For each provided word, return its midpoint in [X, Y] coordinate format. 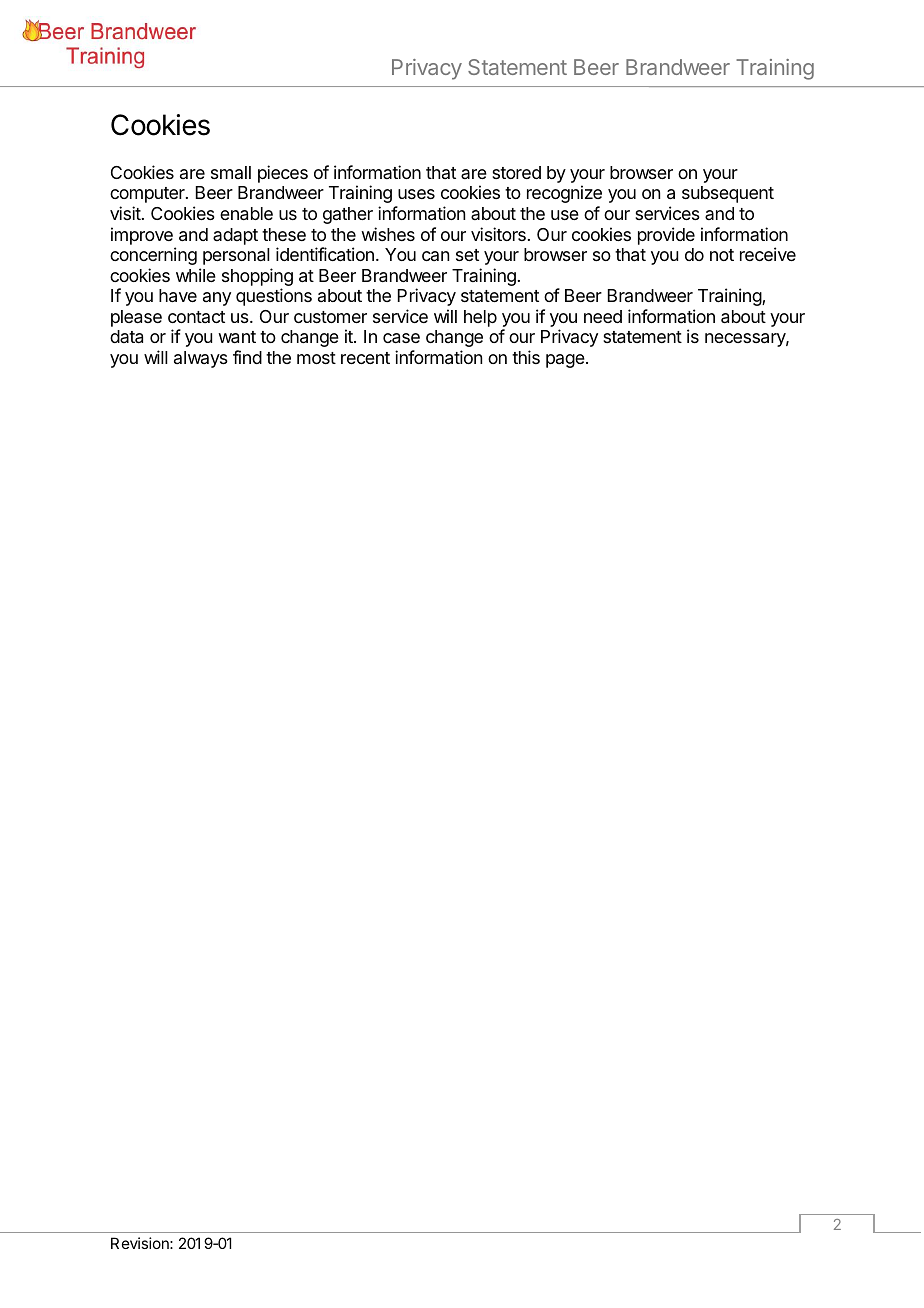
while [196, 275]
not [722, 255]
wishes [388, 234]
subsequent [728, 194]
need [603, 316]
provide [666, 236]
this [526, 357]
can [435, 256]
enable [246, 214]
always [201, 359]
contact [196, 317]
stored [516, 172]
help [480, 318]
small [231, 172]
